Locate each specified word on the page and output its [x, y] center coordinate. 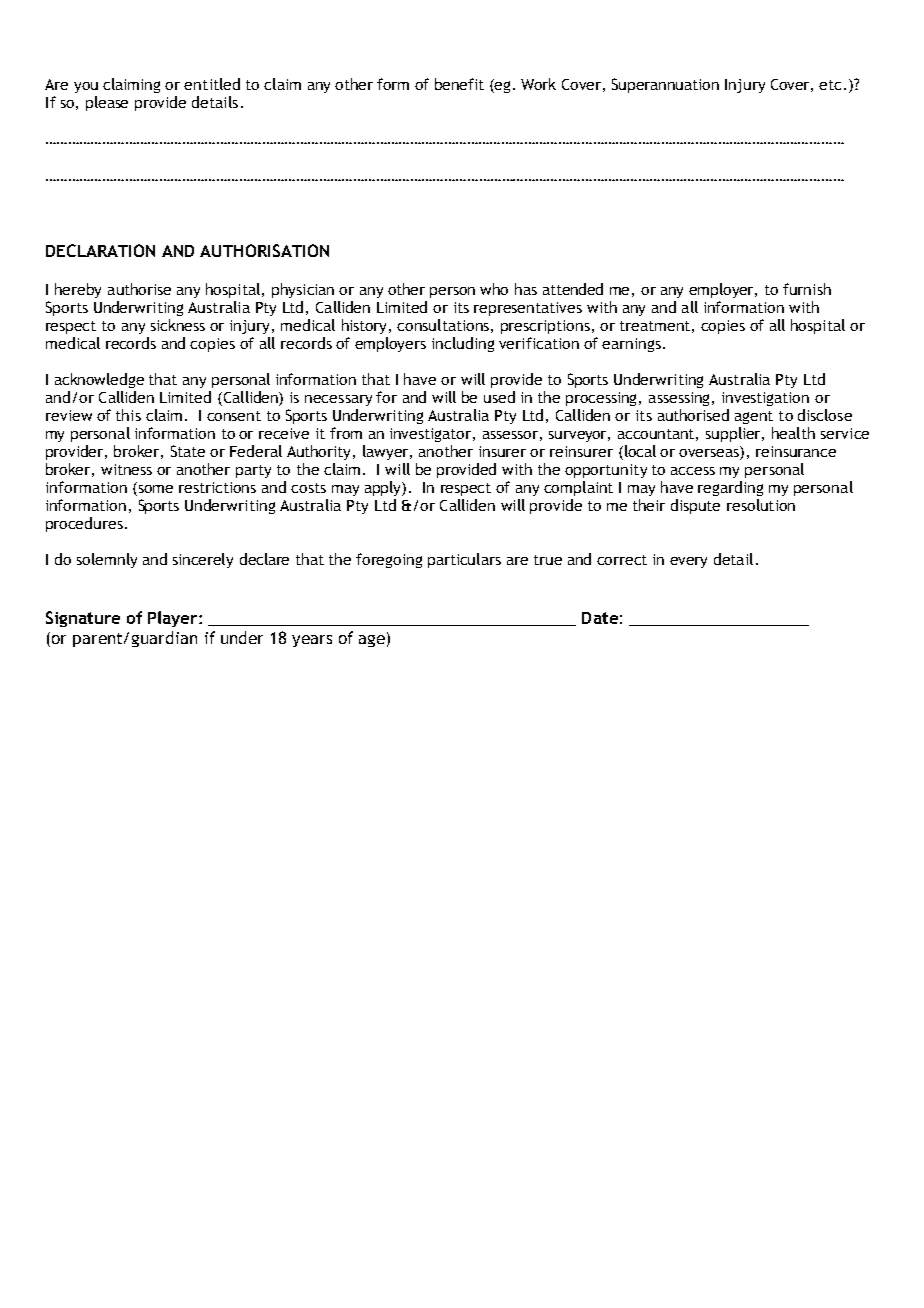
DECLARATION [100, 250]
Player [174, 619]
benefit [459, 84]
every [688, 562]
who [494, 289]
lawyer [387, 452]
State [188, 451]
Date [600, 618]
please [107, 103]
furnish [807, 289]
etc [832, 85]
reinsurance [796, 451]
